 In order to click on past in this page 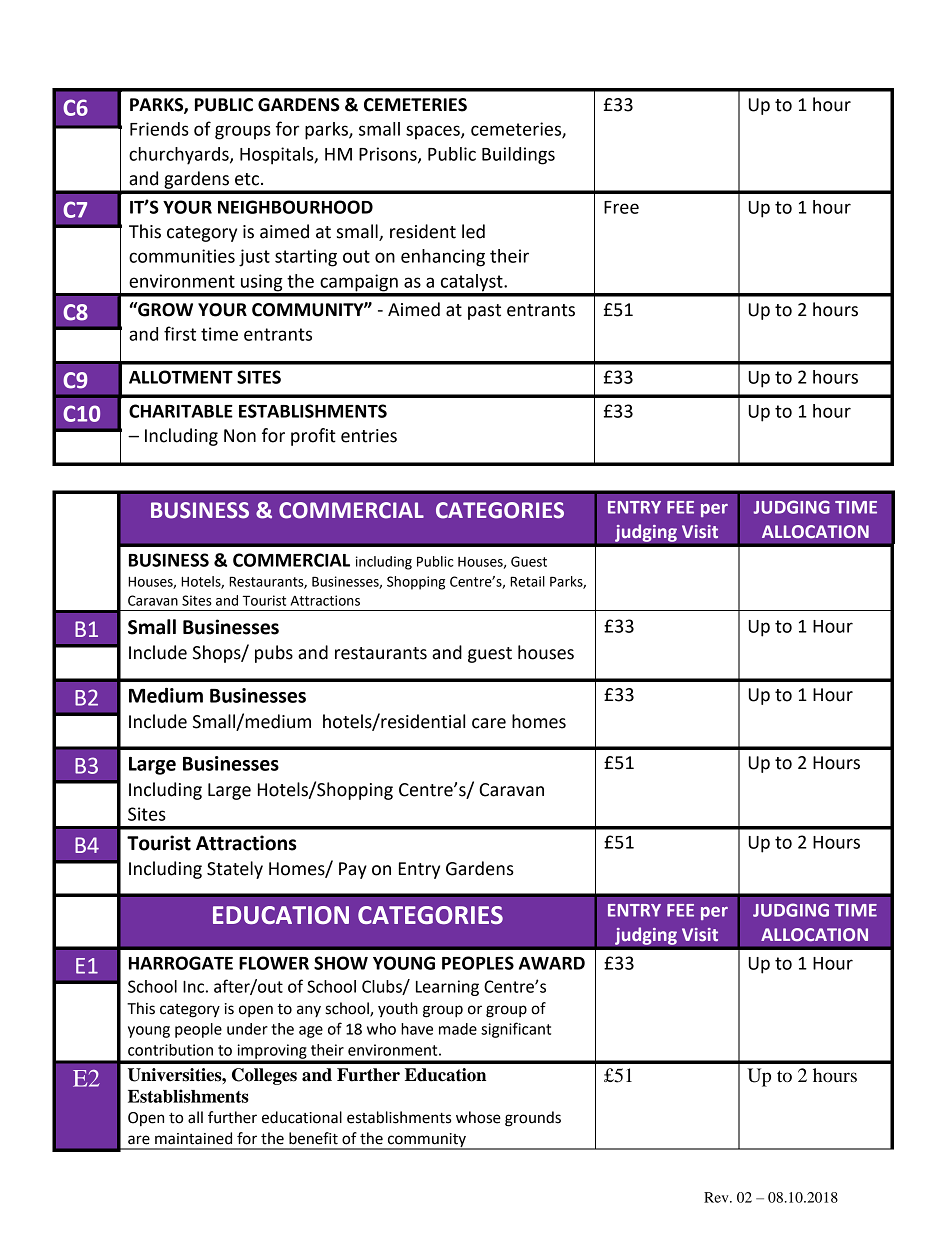, I will do `click(484, 312)`.
